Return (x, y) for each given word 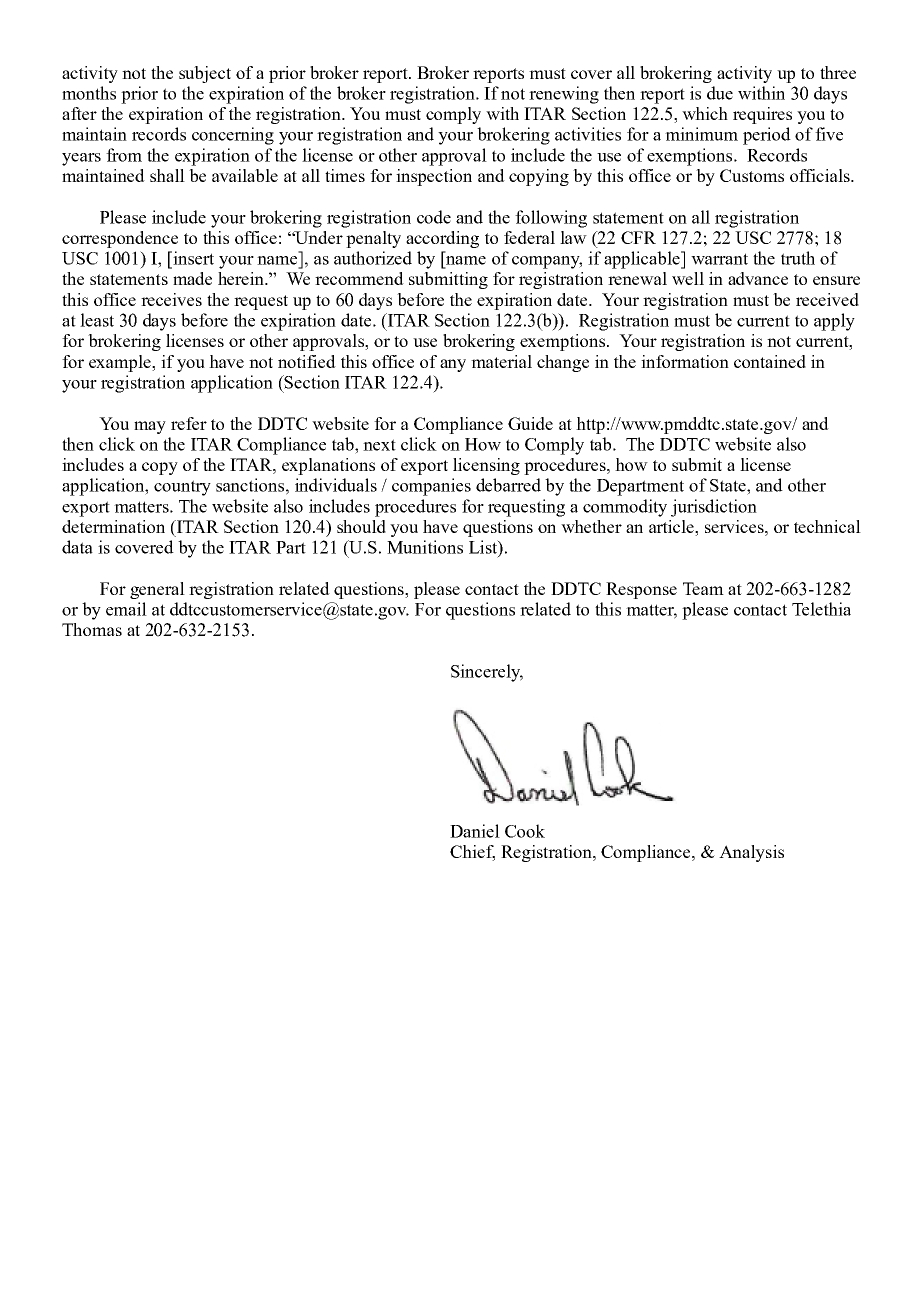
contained (770, 361)
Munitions (425, 547)
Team (703, 588)
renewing (564, 95)
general (157, 590)
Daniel (475, 831)
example (121, 363)
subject (205, 74)
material (501, 361)
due (720, 93)
